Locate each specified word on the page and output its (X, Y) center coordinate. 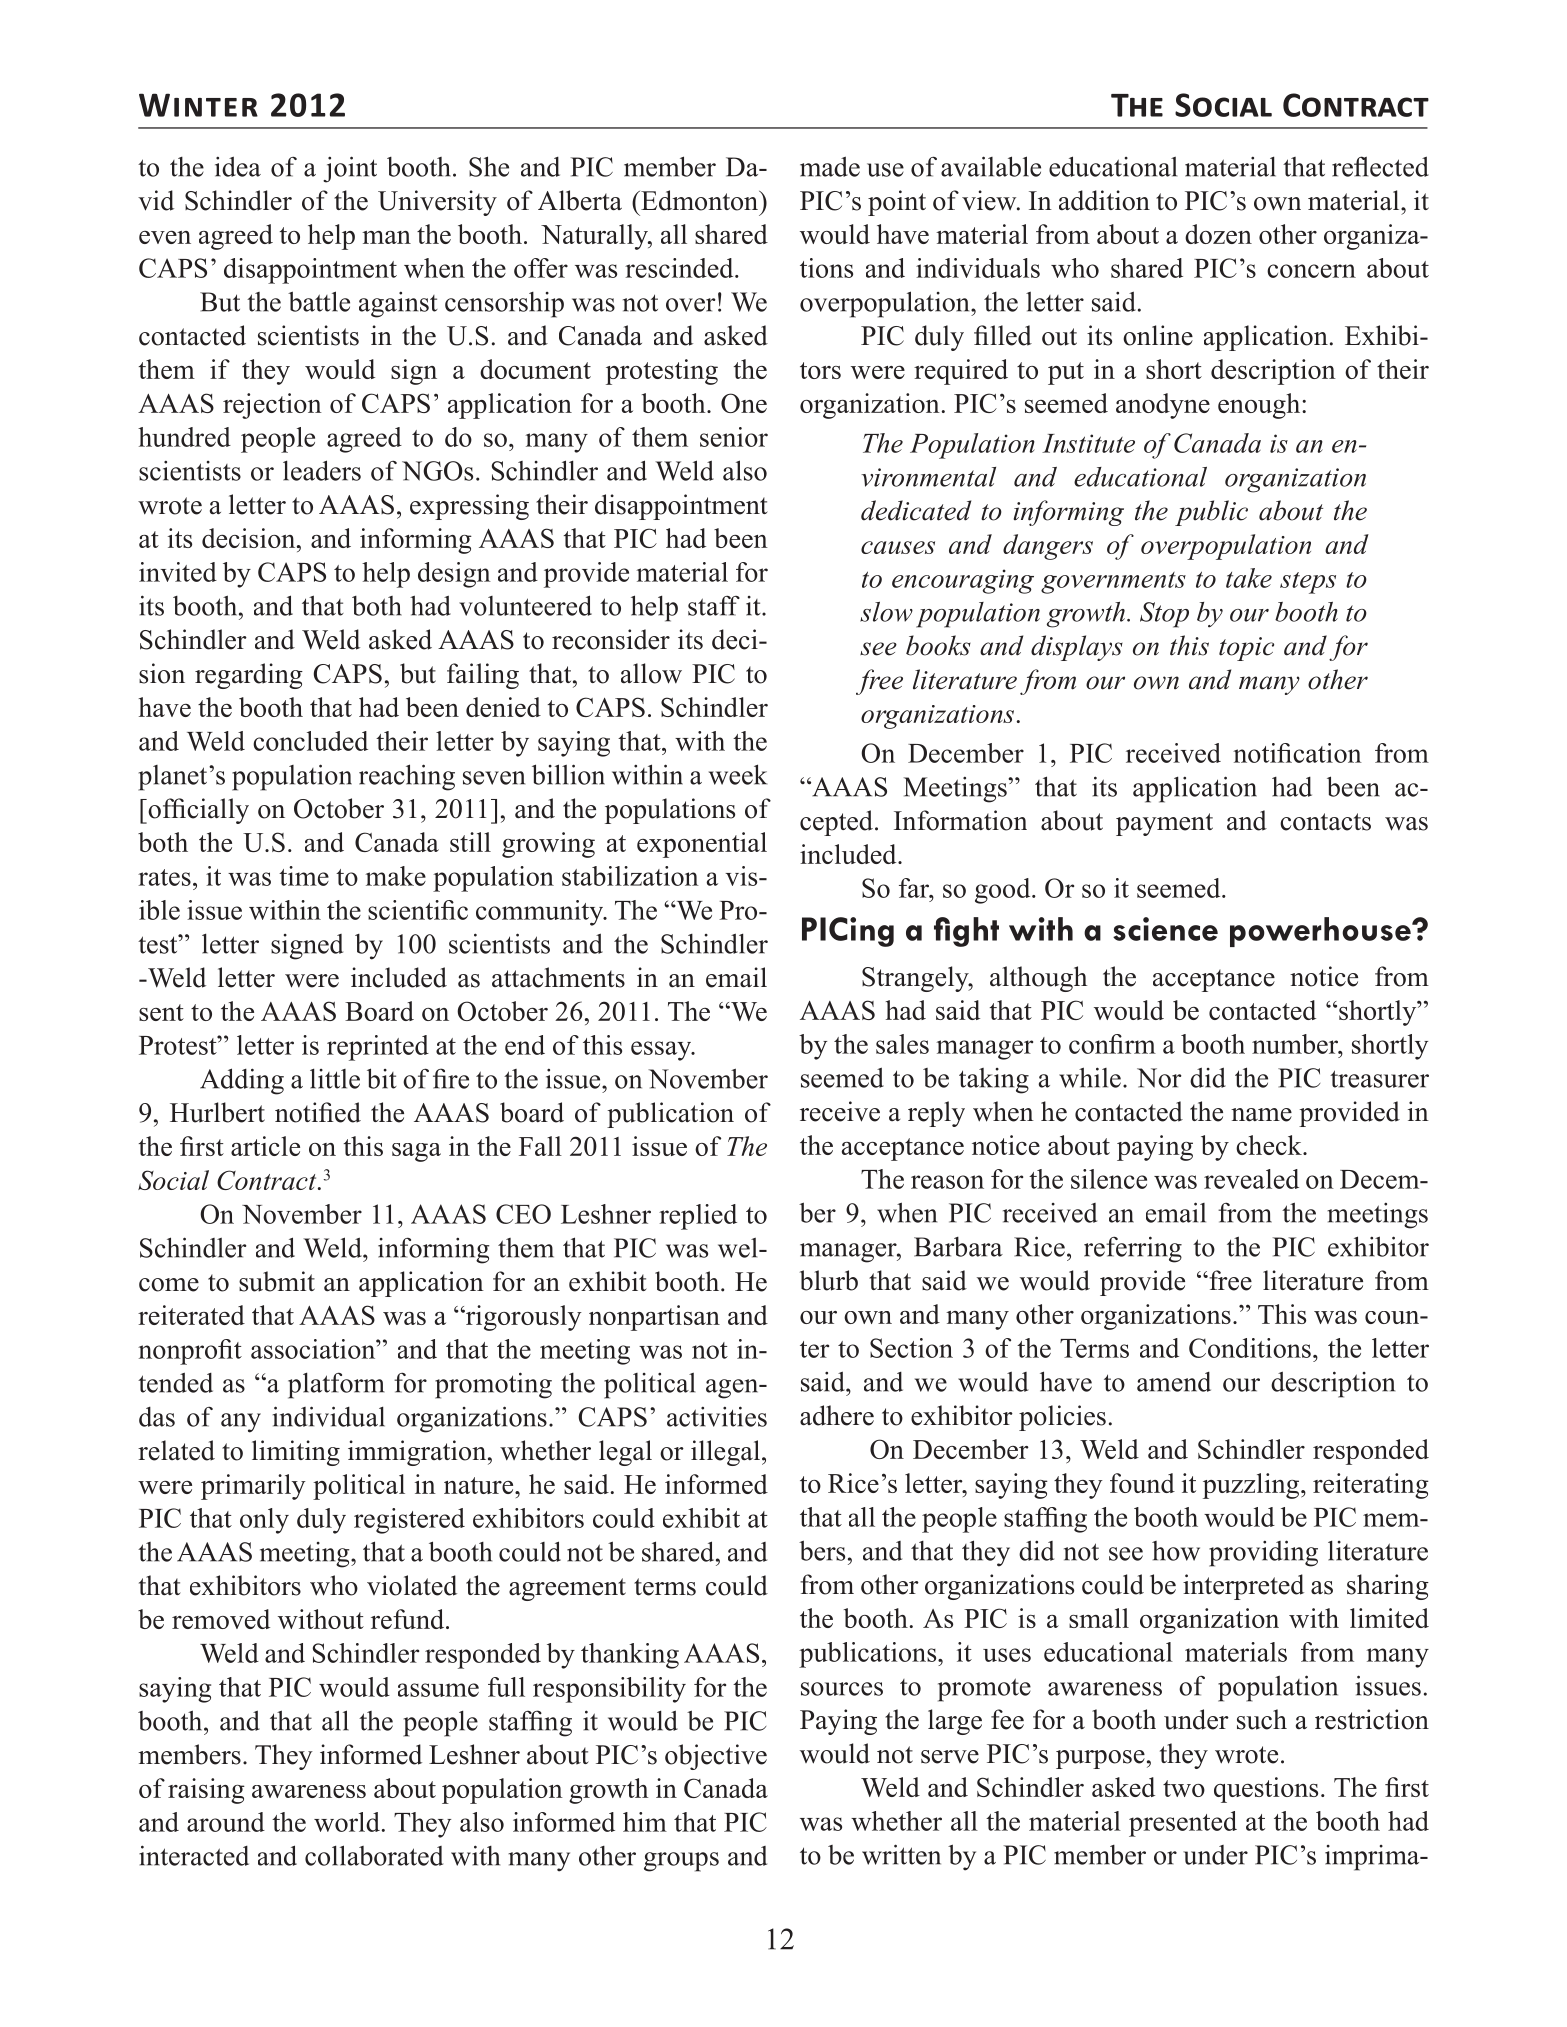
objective (716, 1757)
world (347, 1822)
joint (350, 169)
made (830, 166)
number (1296, 1044)
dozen (1218, 234)
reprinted (378, 1048)
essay (662, 1051)
